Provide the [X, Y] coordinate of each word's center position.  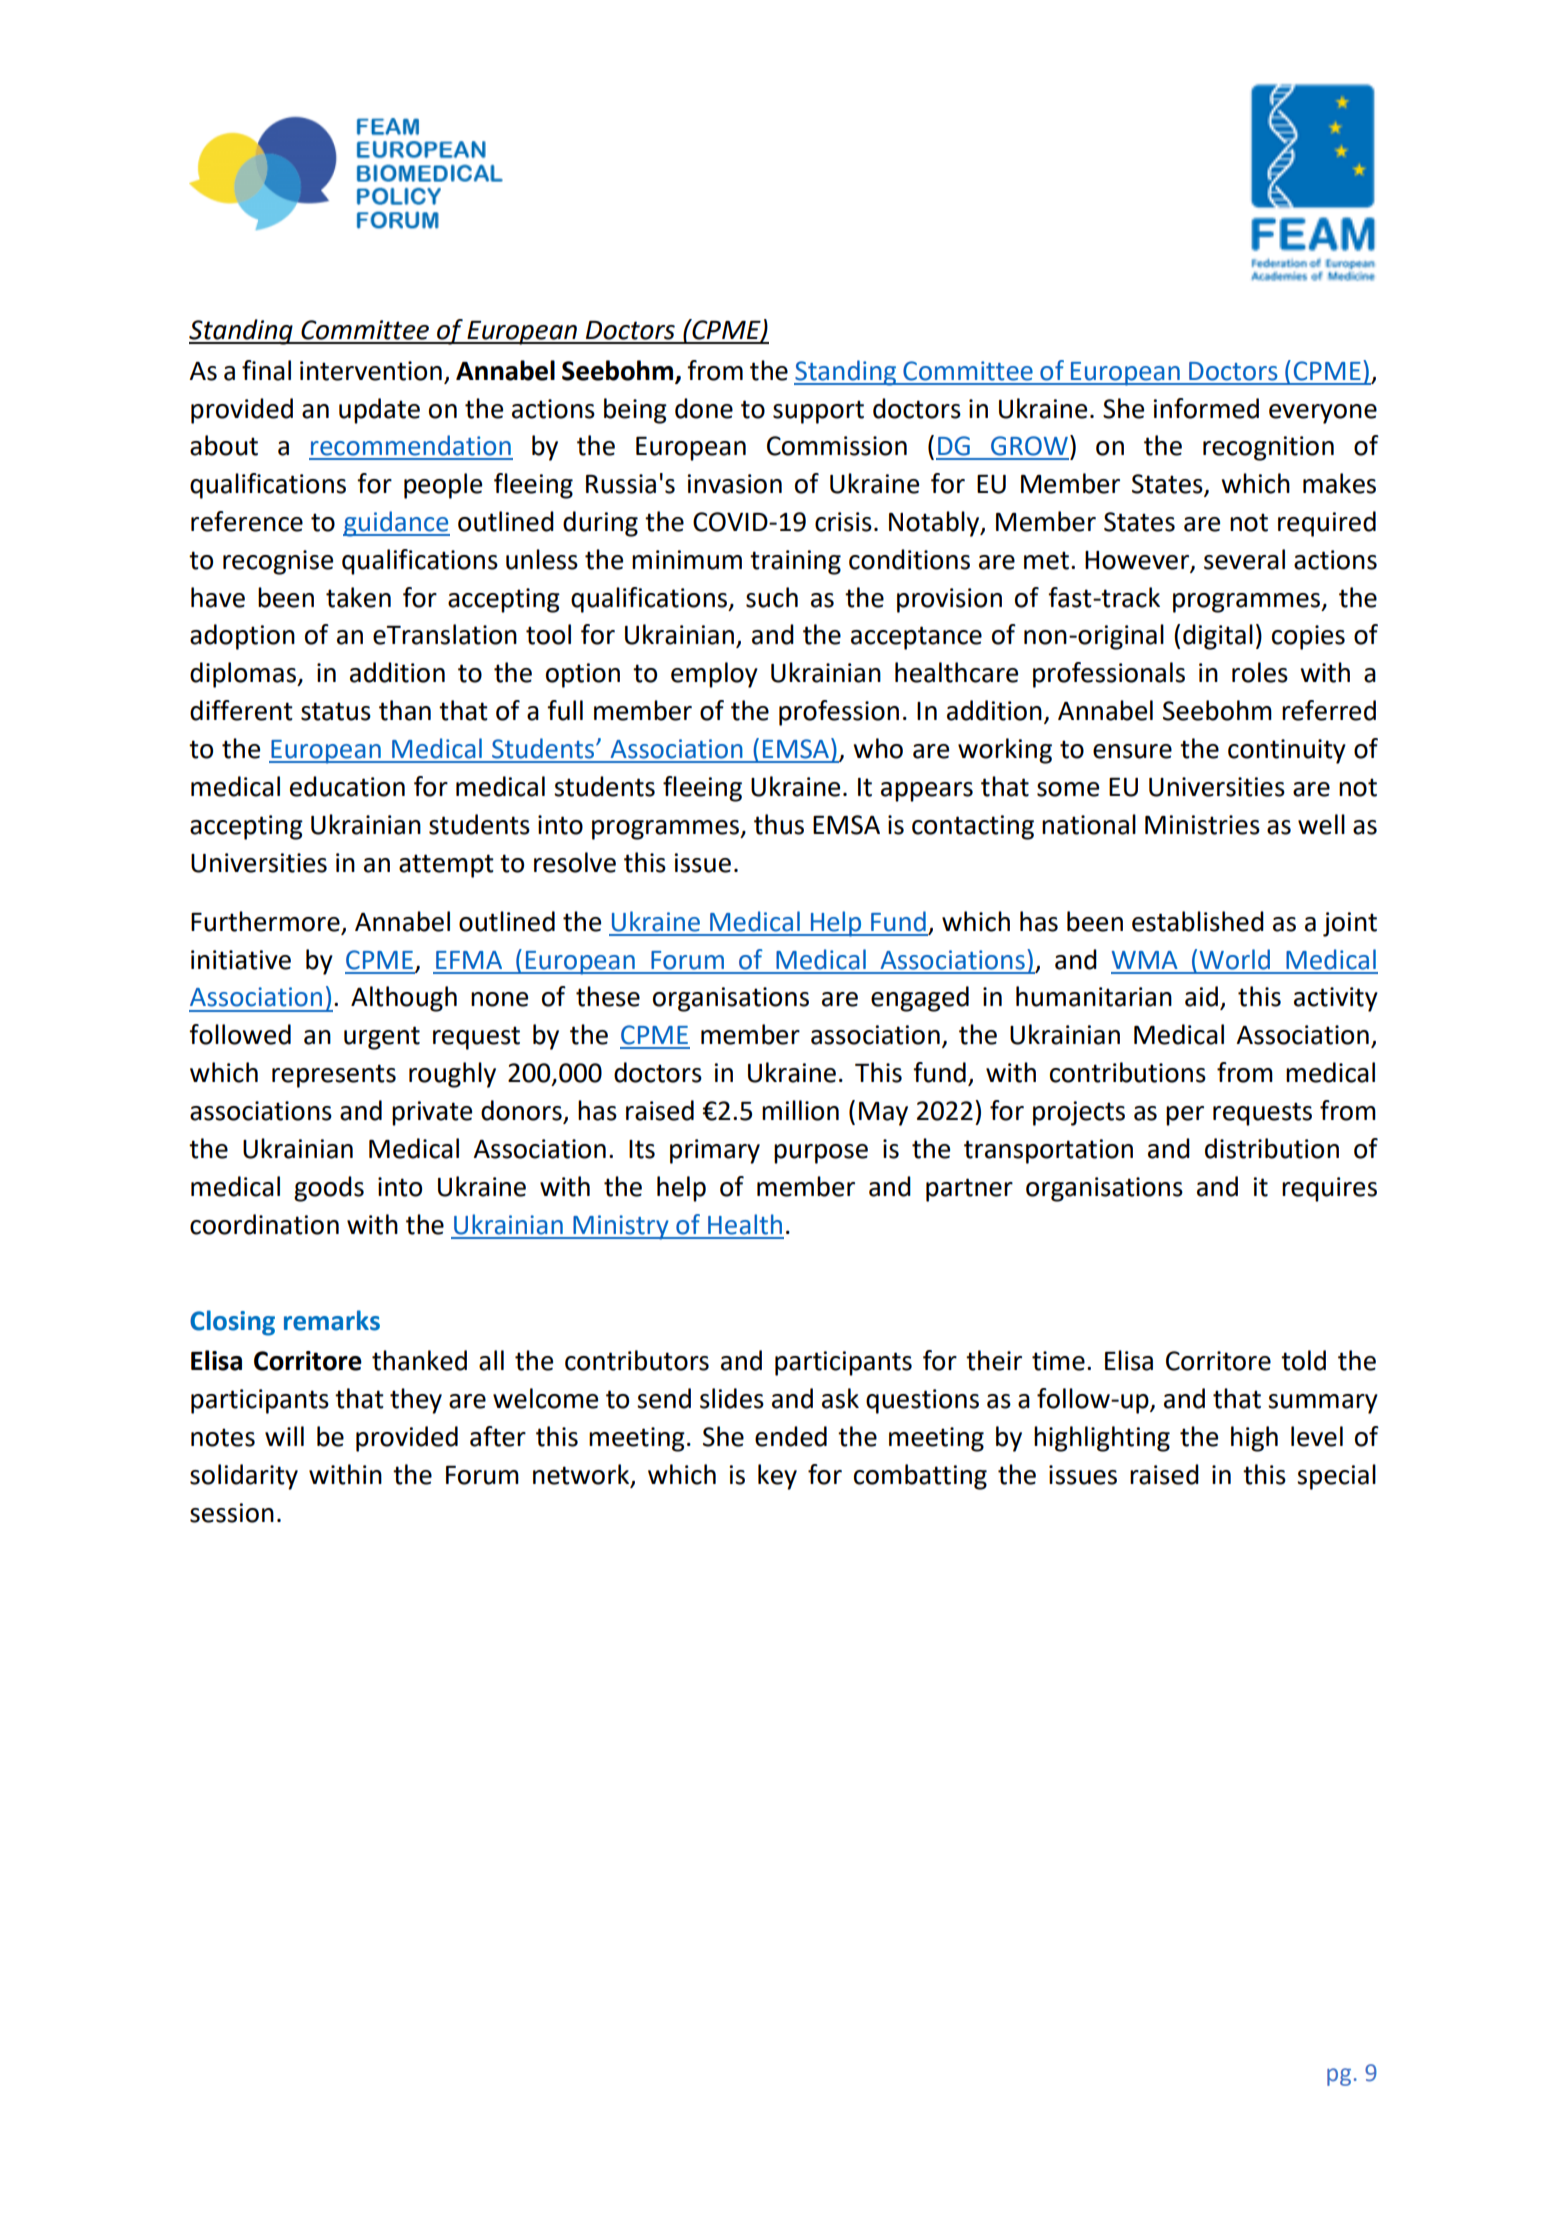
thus [779, 824]
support [818, 412]
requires [1329, 1189]
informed [1206, 408]
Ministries [1202, 825]
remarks [332, 1320]
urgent [382, 1038]
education [347, 786]
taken [358, 597]
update [379, 411]
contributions [1128, 1072]
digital [1218, 637]
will [284, 1436]
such [772, 597]
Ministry [621, 1227]
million [800, 1110]
